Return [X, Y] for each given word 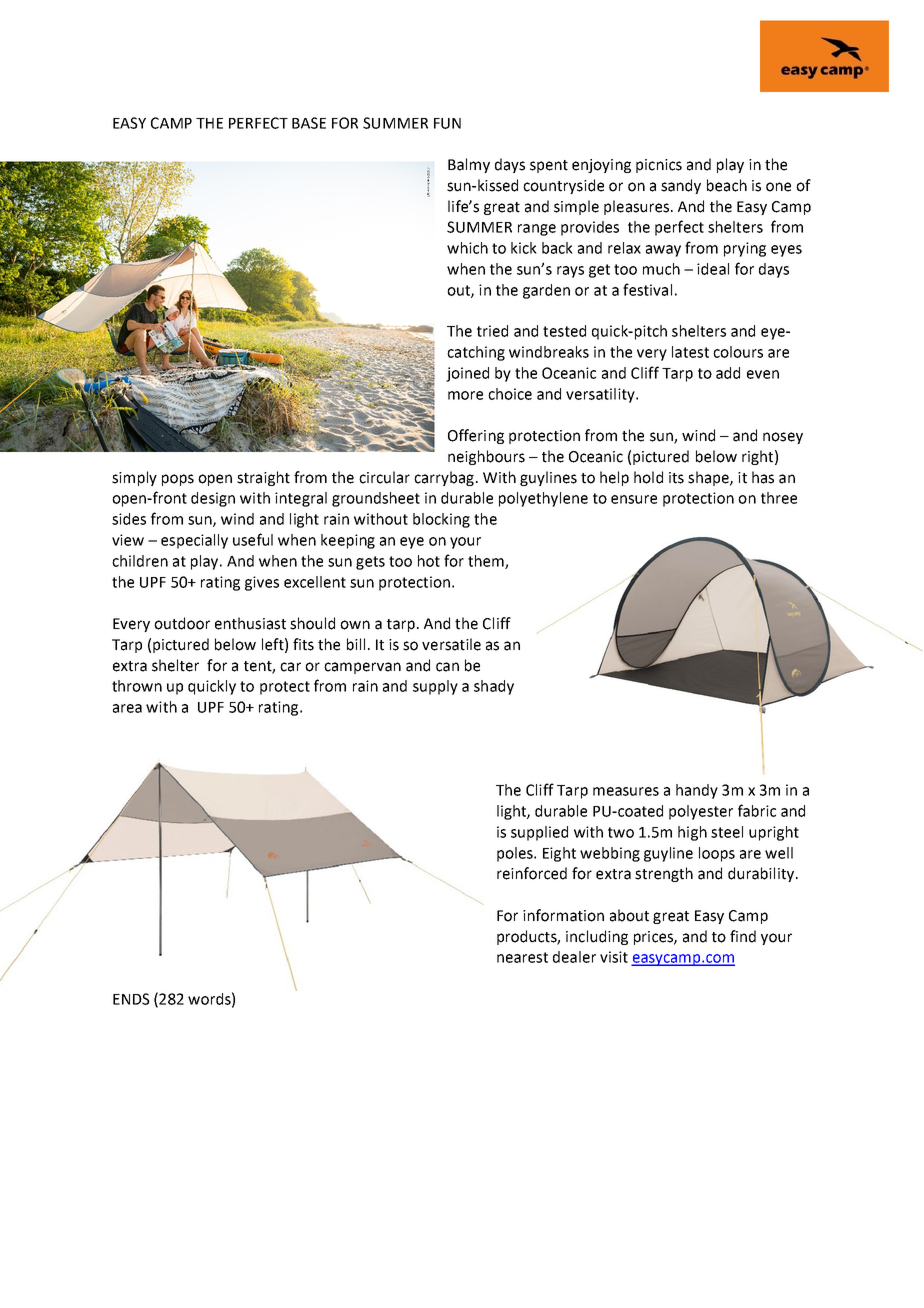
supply [435, 687]
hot [429, 561]
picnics [659, 166]
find [743, 936]
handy [697, 791]
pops [178, 480]
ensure [634, 499]
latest [690, 352]
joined [467, 374]
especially [194, 541]
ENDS [131, 999]
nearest [522, 957]
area [127, 708]
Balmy [469, 165]
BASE [309, 123]
